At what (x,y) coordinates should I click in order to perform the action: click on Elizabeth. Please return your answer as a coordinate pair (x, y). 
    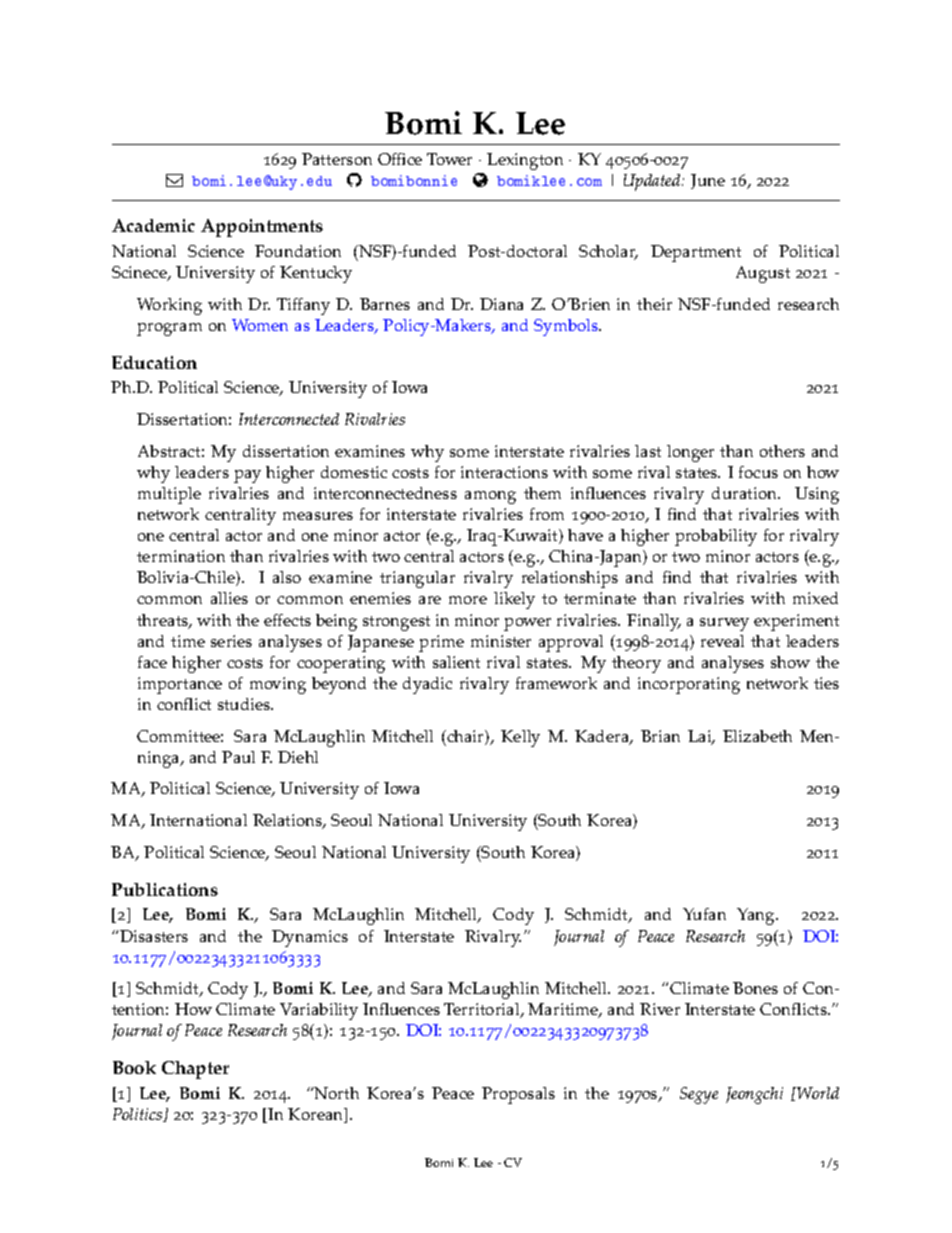
    Looking at the image, I should click on (757, 736).
